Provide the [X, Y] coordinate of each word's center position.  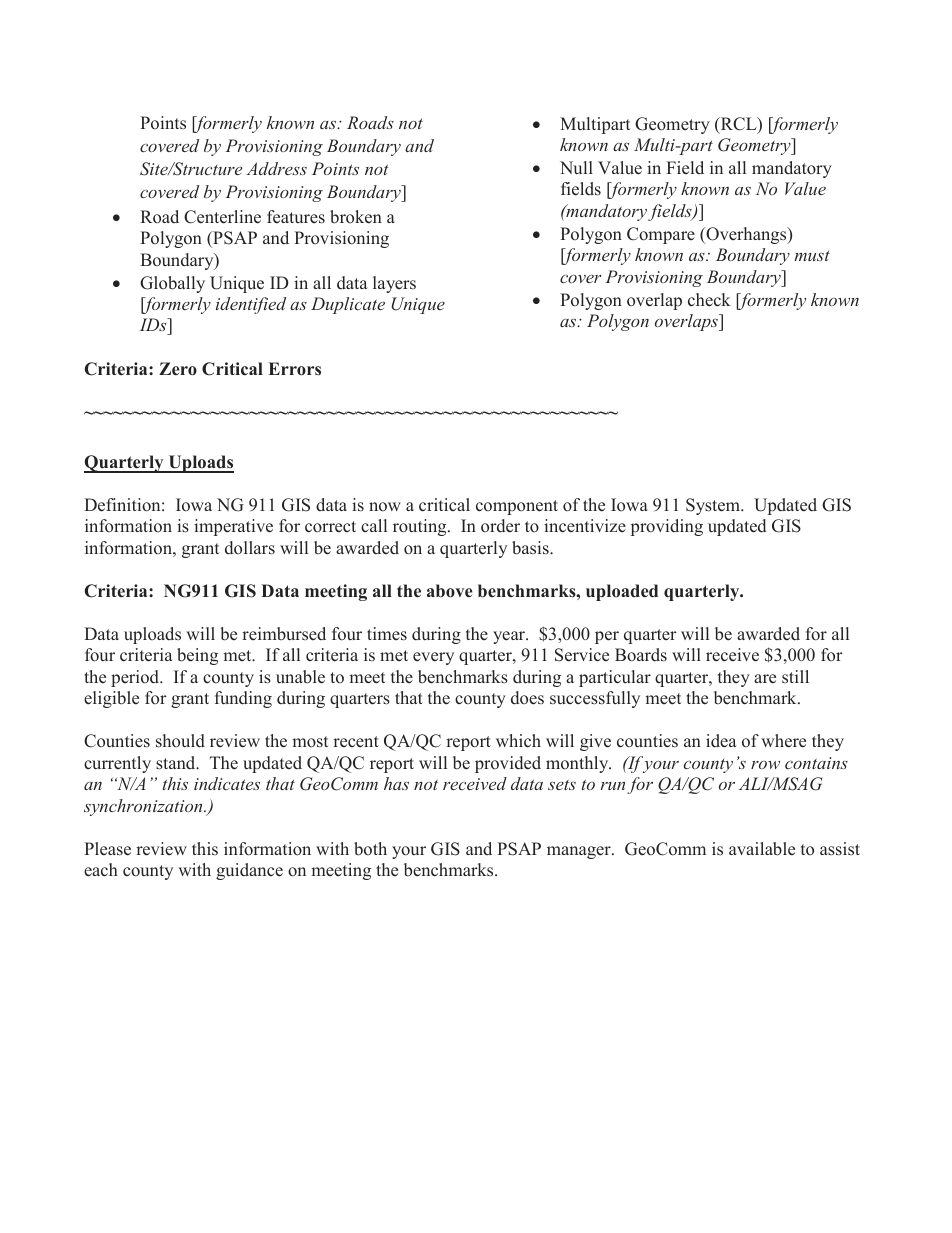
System [714, 506]
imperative [233, 527]
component [517, 507]
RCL [738, 125]
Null [576, 167]
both [370, 849]
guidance [249, 871]
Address [276, 168]
